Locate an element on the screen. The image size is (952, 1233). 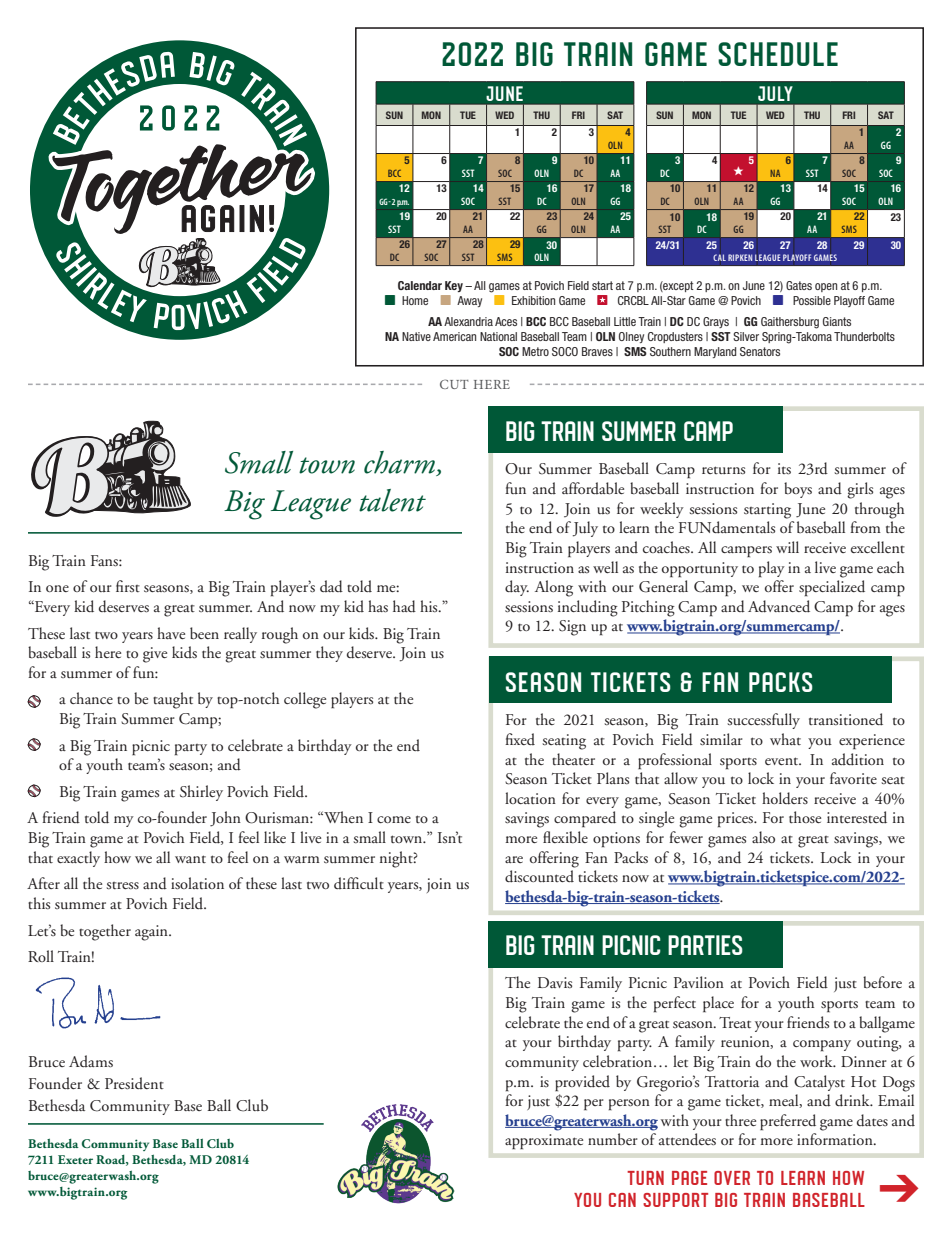
SCHEDULE is located at coordinates (778, 54).
